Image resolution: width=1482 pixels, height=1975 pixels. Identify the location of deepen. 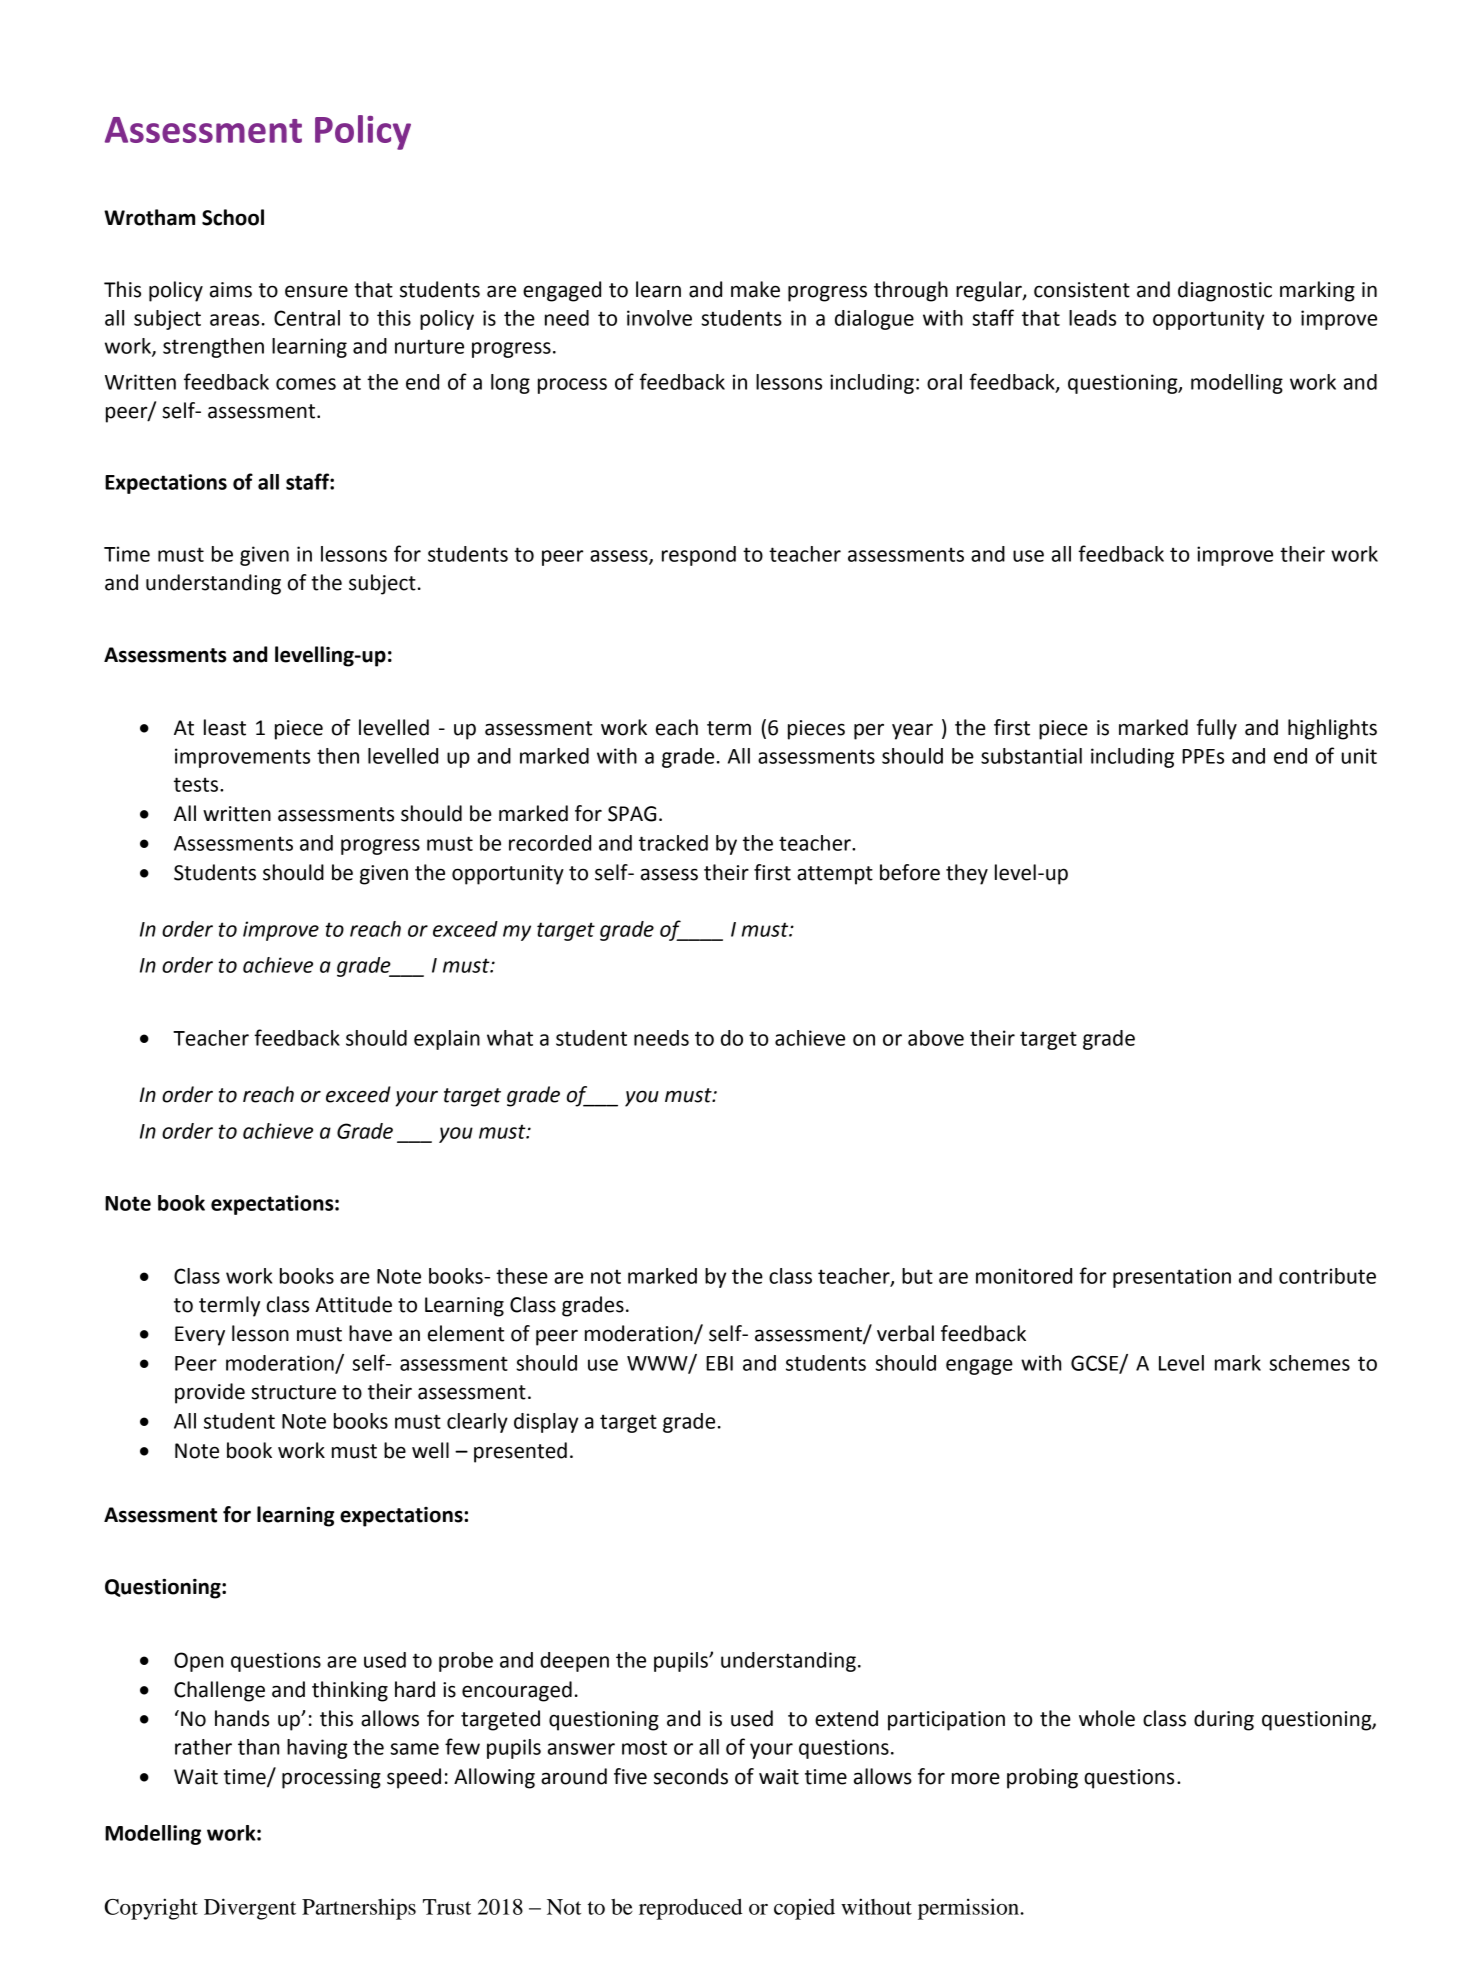
(574, 1662).
